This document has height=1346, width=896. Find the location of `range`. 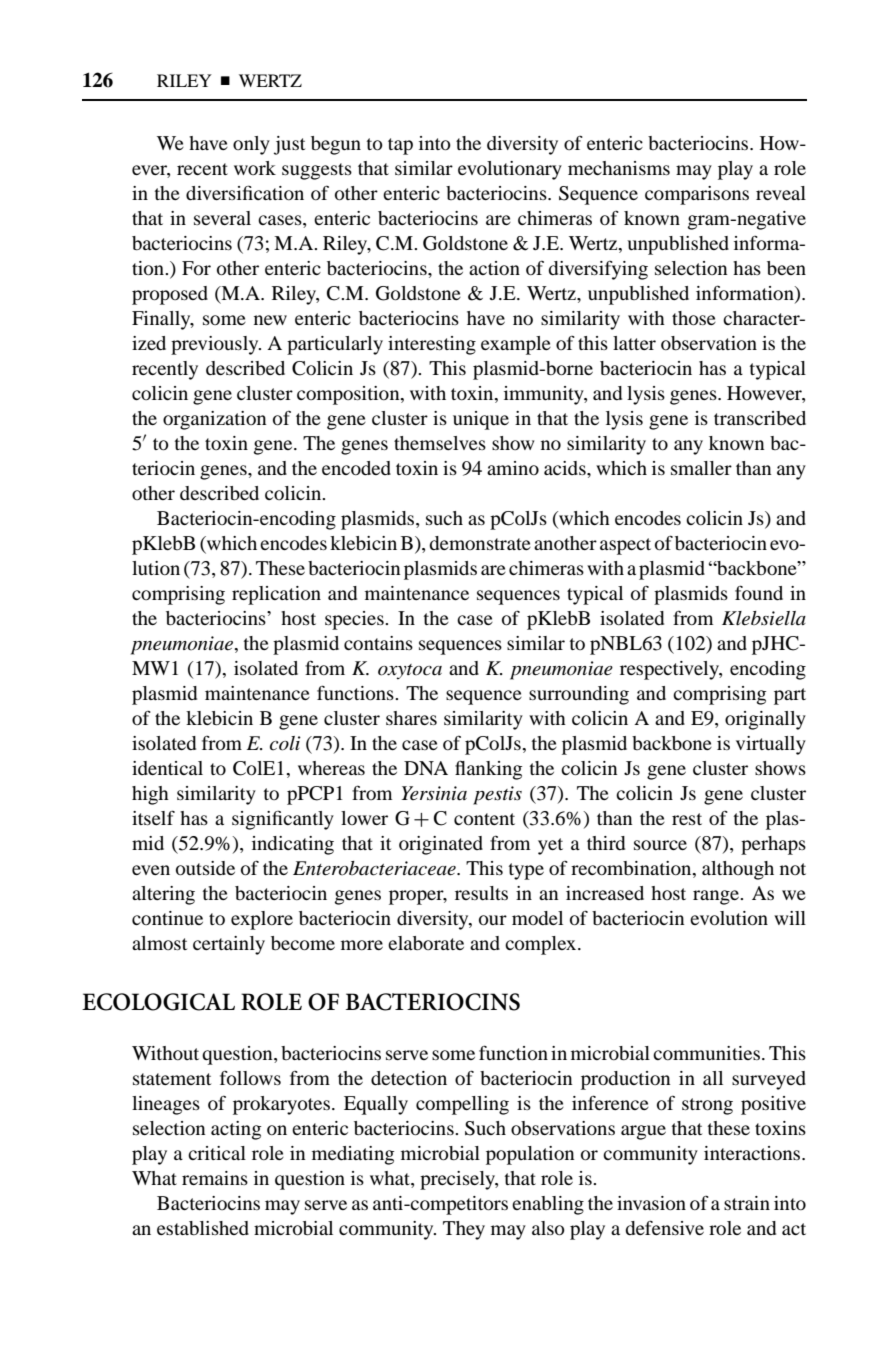

range is located at coordinates (717, 897).
